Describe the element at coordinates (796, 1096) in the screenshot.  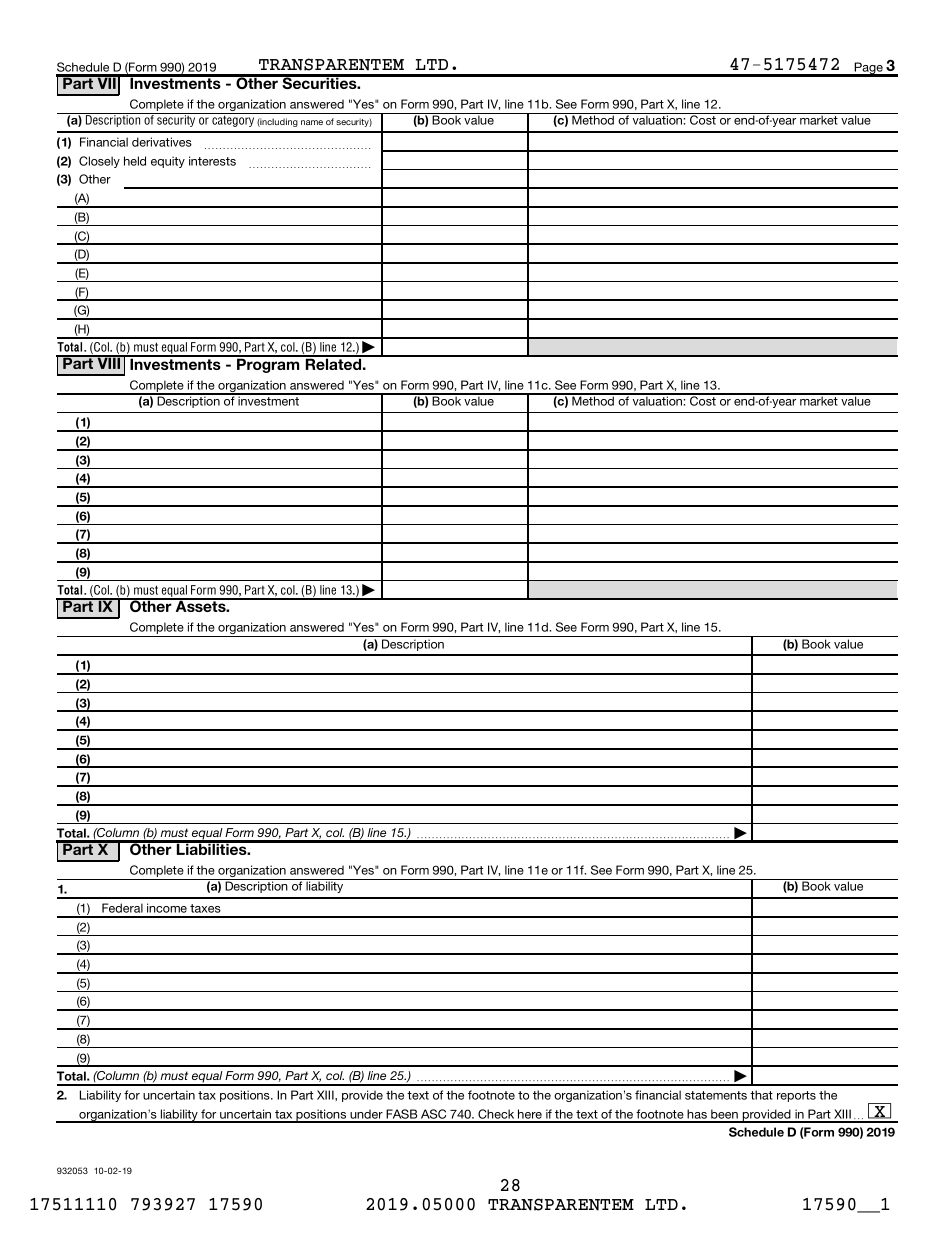
I see `reports` at that location.
